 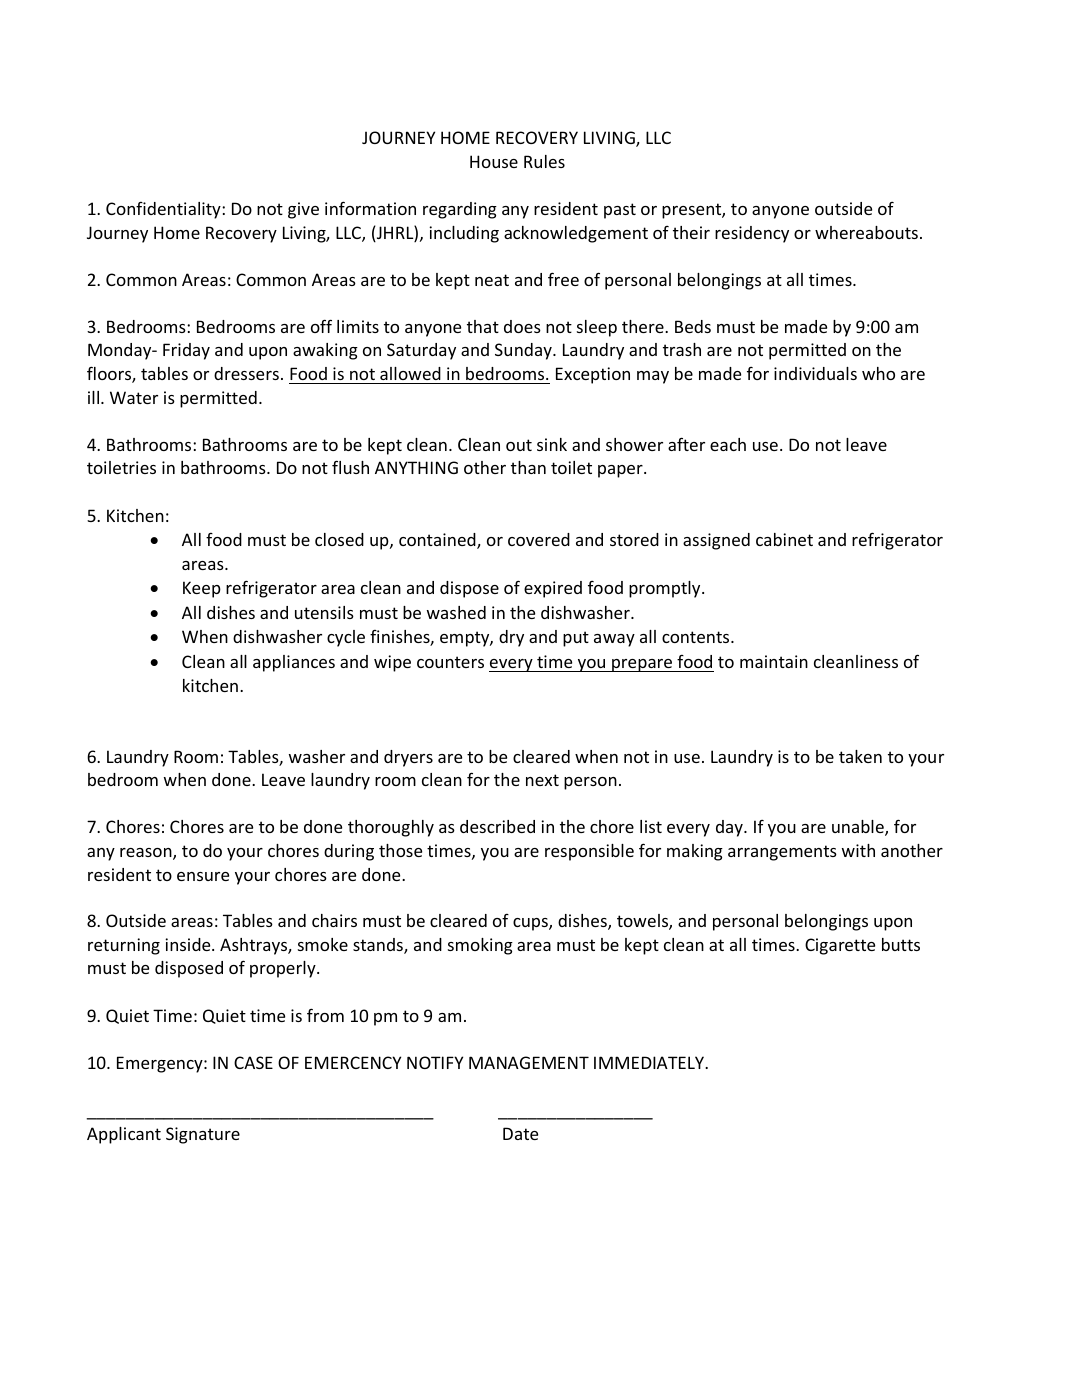 I want to click on individuals, so click(x=815, y=373).
